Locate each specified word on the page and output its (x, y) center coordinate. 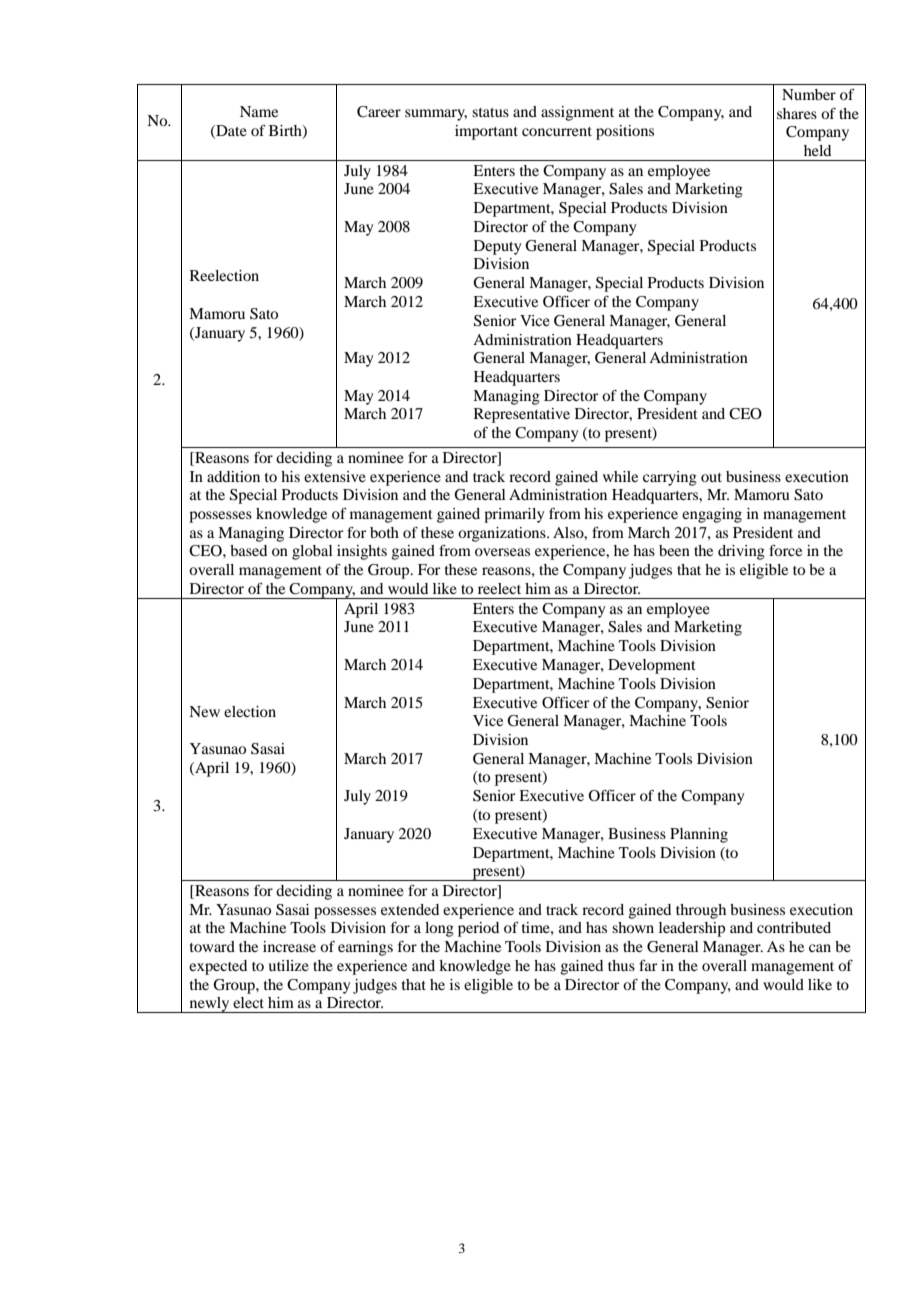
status (490, 112)
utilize (288, 965)
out (711, 477)
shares (797, 113)
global (312, 552)
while (620, 476)
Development (652, 666)
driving (741, 552)
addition (233, 476)
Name (259, 111)
